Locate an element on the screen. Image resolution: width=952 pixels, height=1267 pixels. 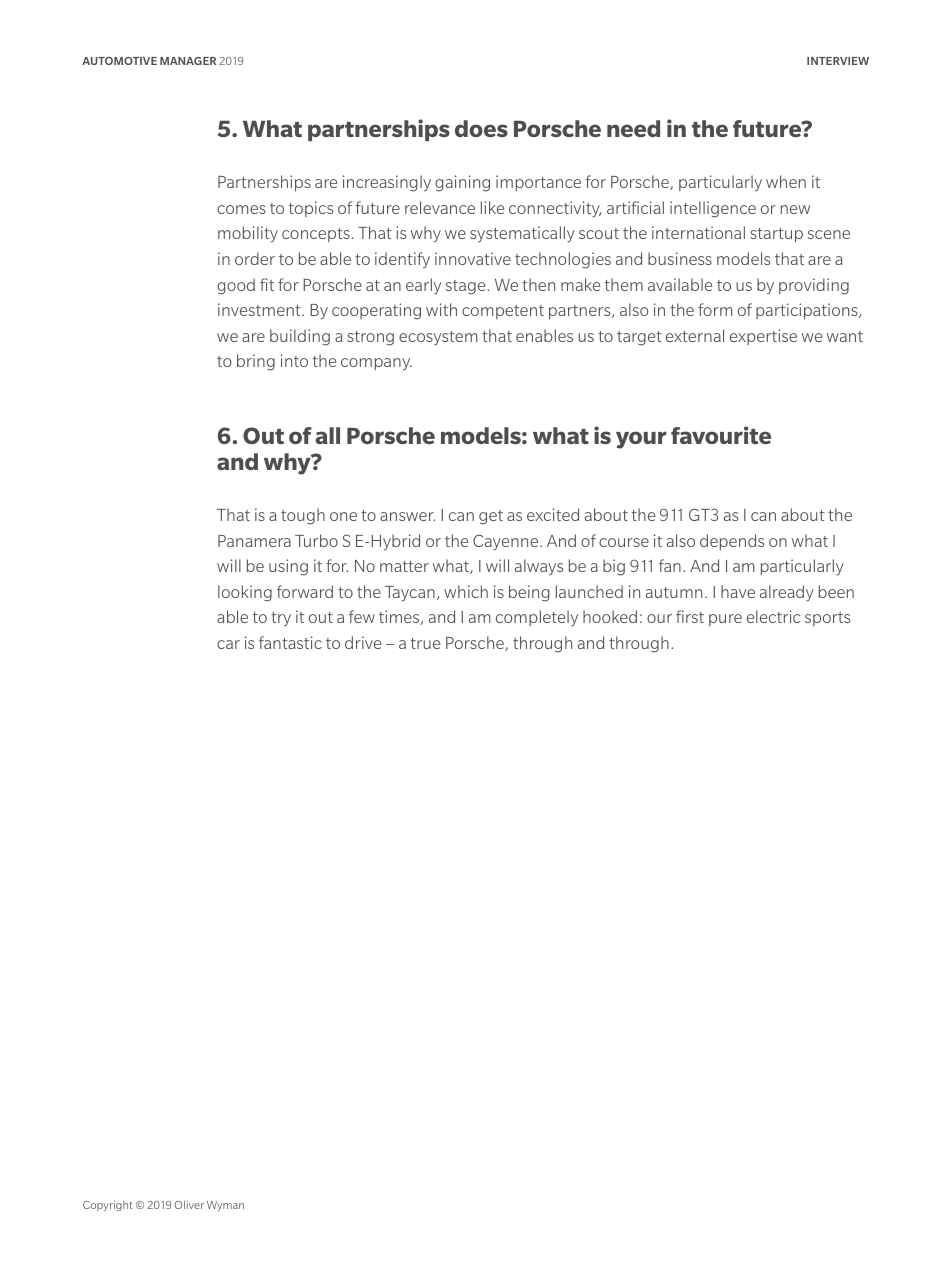
INTERVIEW is located at coordinates (838, 61).
